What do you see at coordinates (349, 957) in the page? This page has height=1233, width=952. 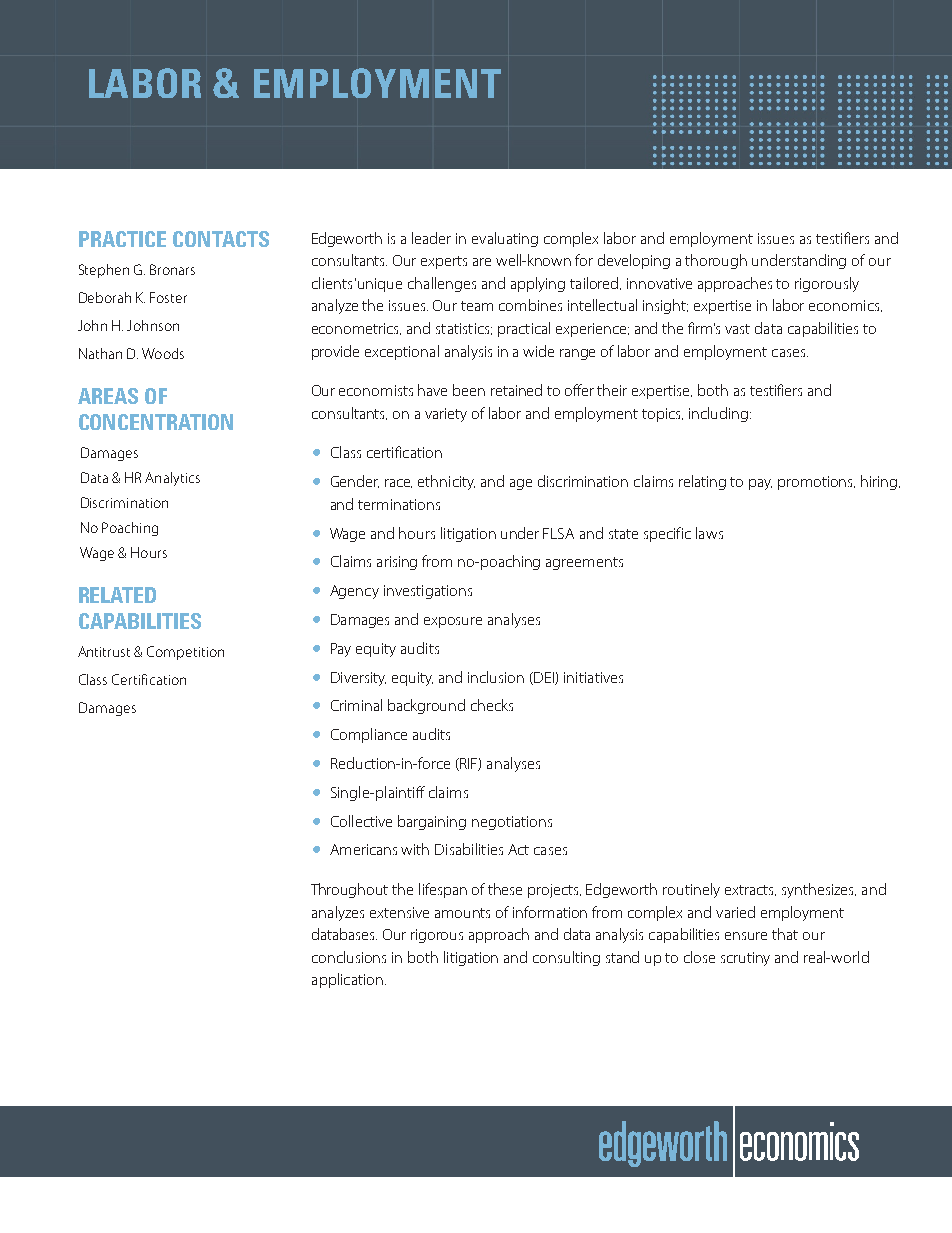 I see `conclusions` at bounding box center [349, 957].
